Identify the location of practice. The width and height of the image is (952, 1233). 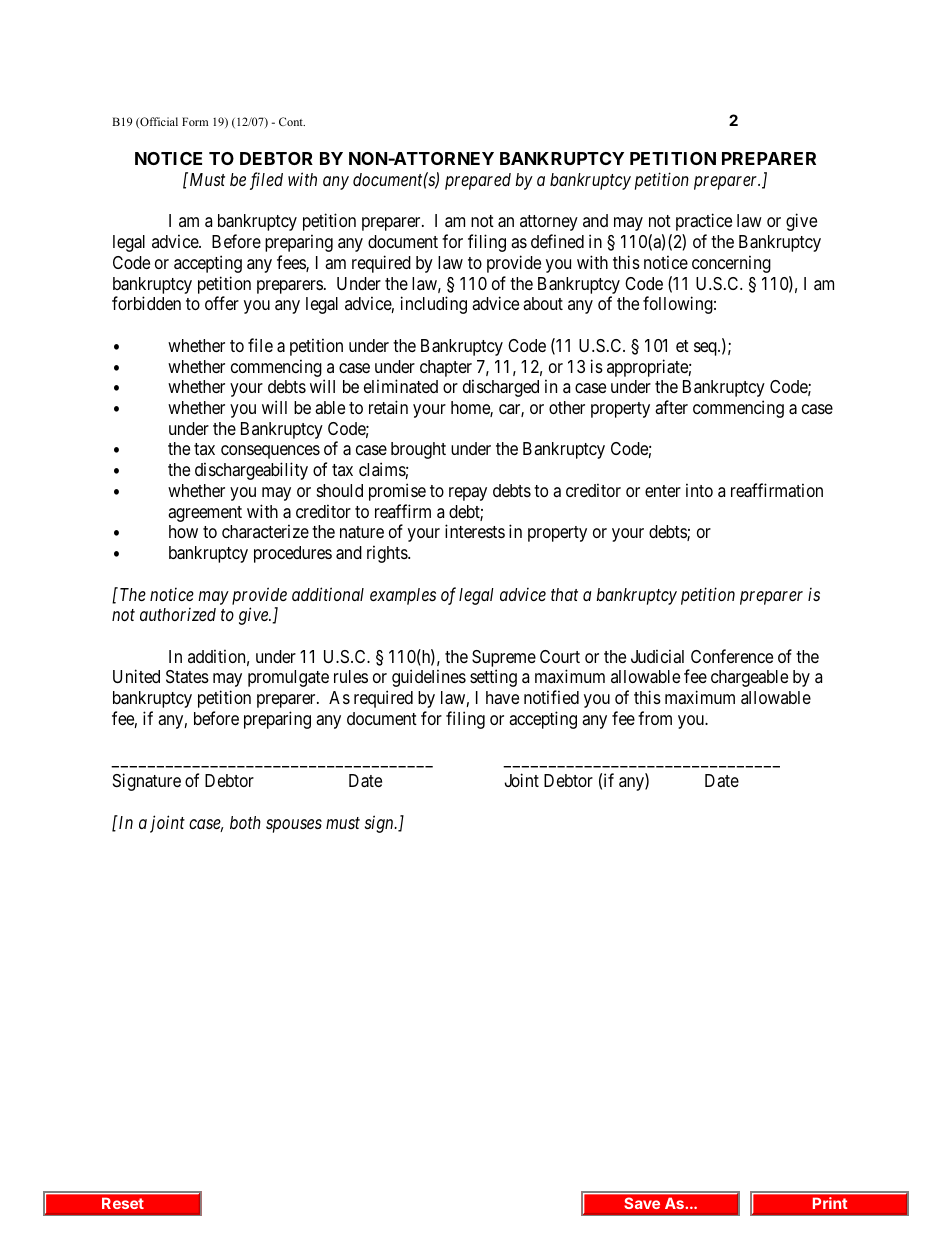
(704, 222).
